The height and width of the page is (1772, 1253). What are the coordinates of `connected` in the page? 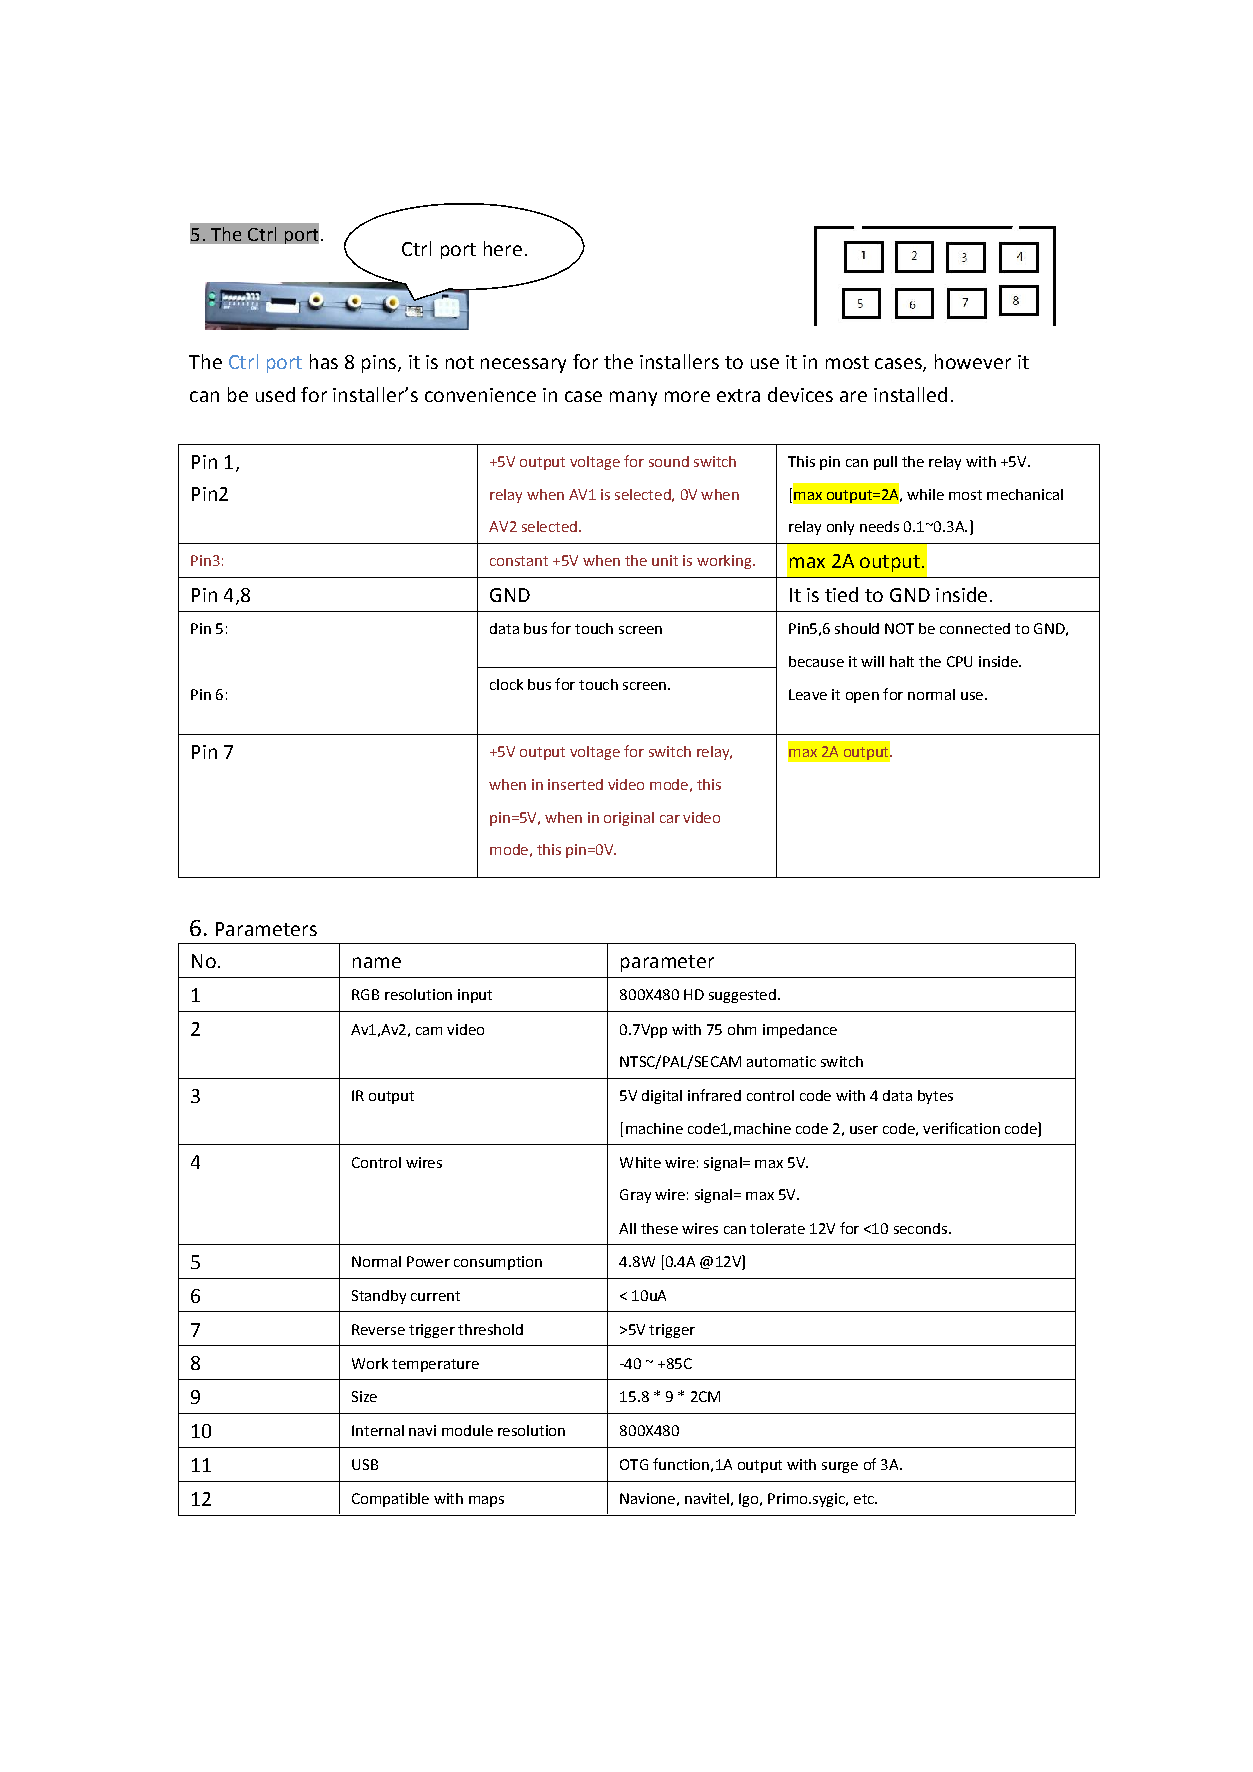 It's located at (975, 628).
